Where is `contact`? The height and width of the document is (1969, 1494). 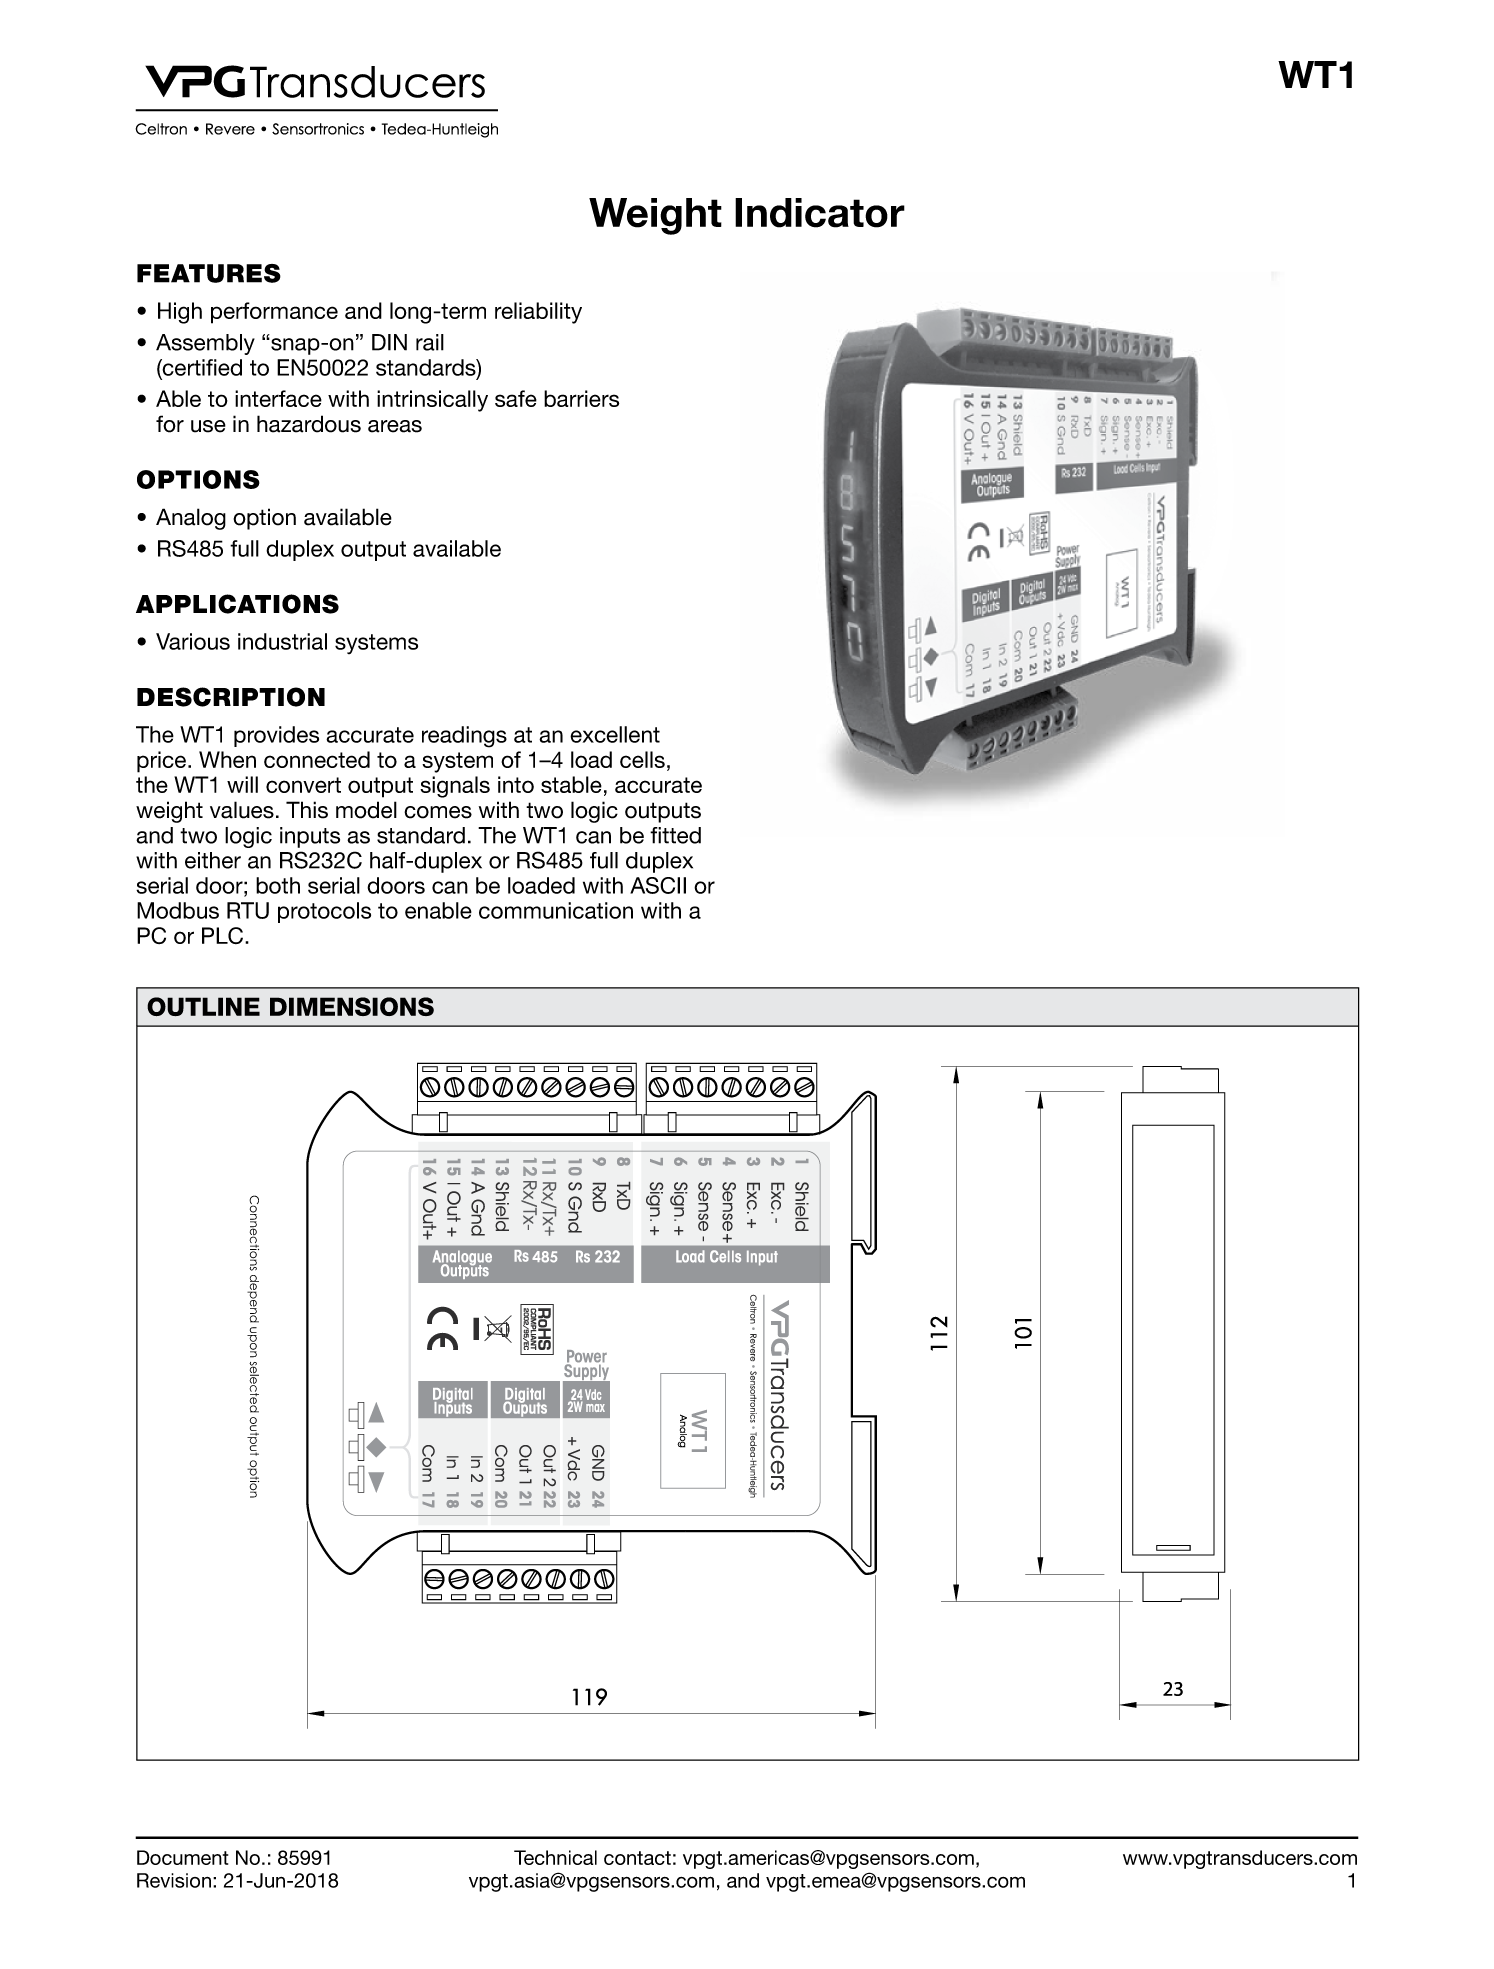 contact is located at coordinates (637, 1858).
